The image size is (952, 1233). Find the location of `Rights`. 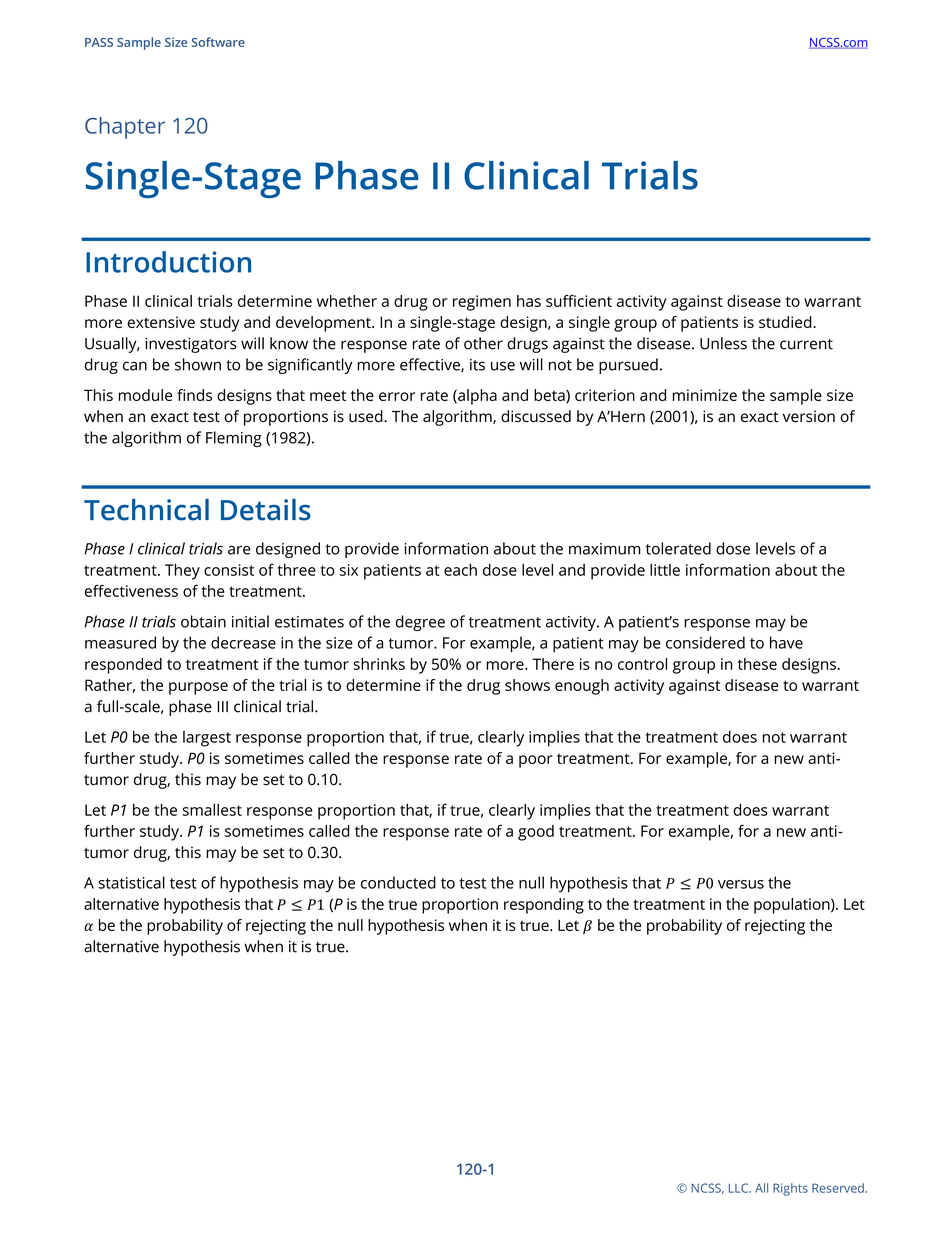

Rights is located at coordinates (790, 1189).
